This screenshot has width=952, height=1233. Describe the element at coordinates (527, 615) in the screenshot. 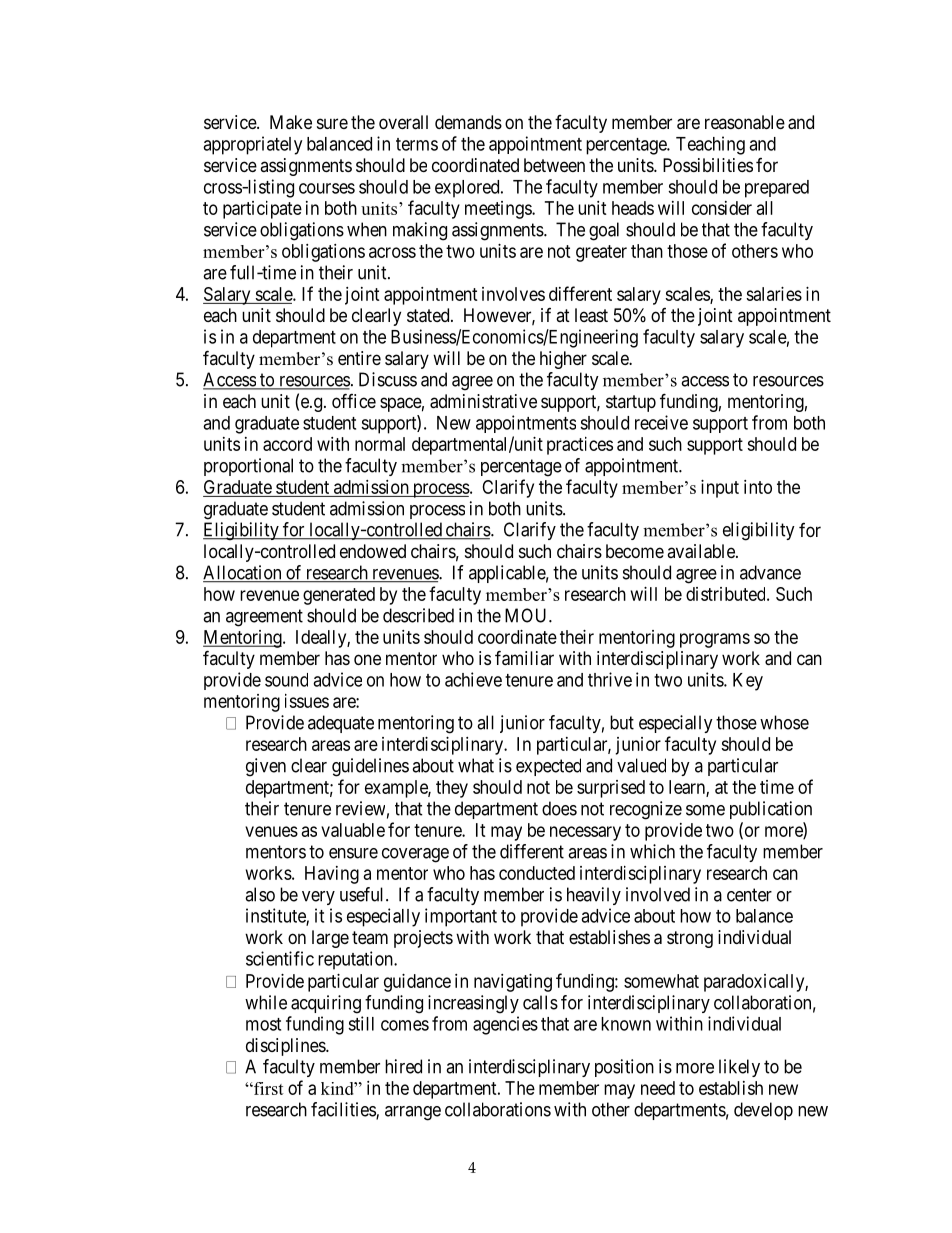

I see `MOU` at that location.
